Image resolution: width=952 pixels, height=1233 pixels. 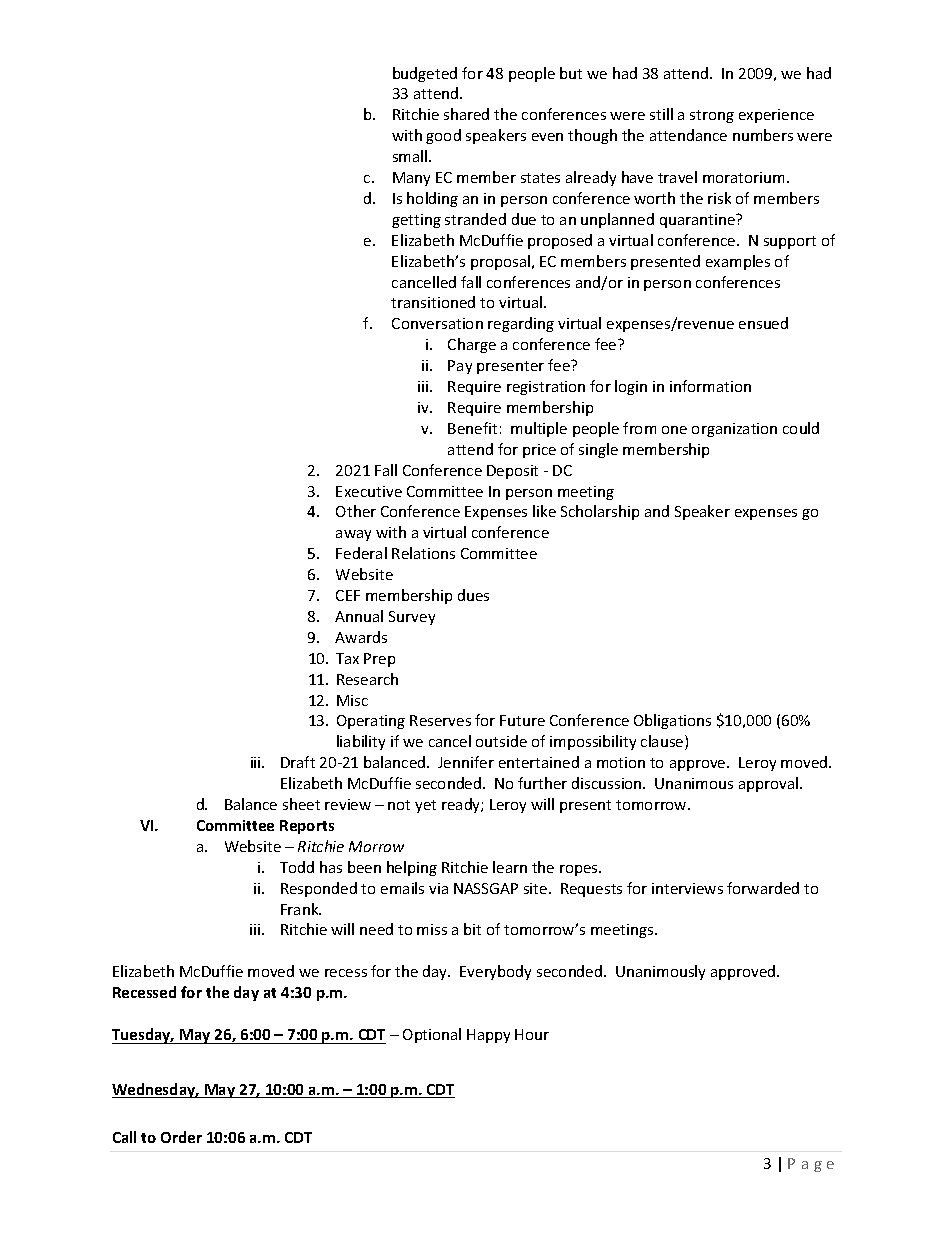 I want to click on sheet, so click(x=301, y=804).
